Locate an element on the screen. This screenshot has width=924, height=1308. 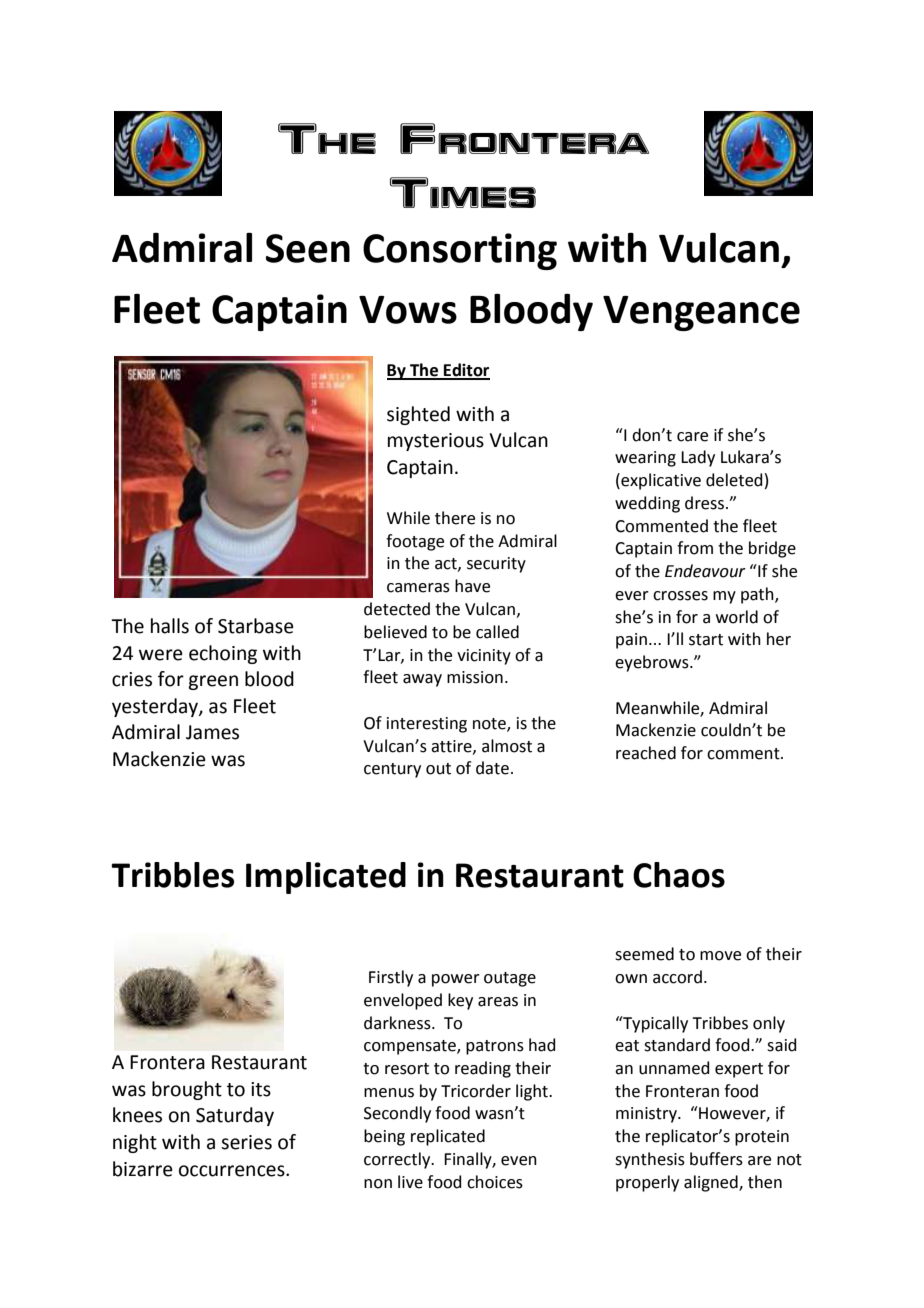
move is located at coordinates (720, 956).
